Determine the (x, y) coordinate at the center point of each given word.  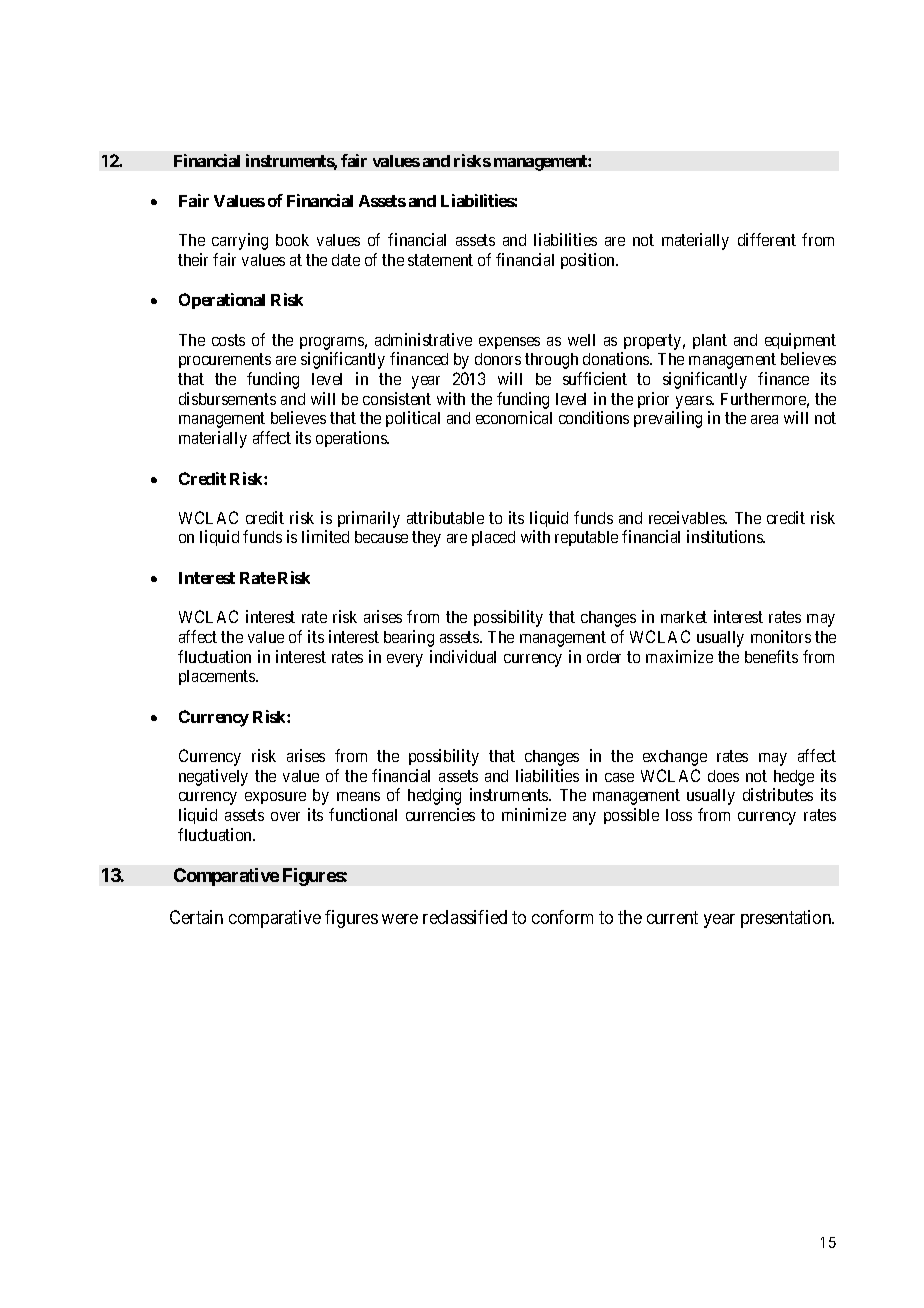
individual (463, 656)
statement (440, 260)
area (764, 419)
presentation (787, 919)
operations (352, 439)
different (767, 239)
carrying (240, 241)
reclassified (465, 917)
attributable (445, 517)
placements (218, 677)
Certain (196, 917)
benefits (771, 656)
